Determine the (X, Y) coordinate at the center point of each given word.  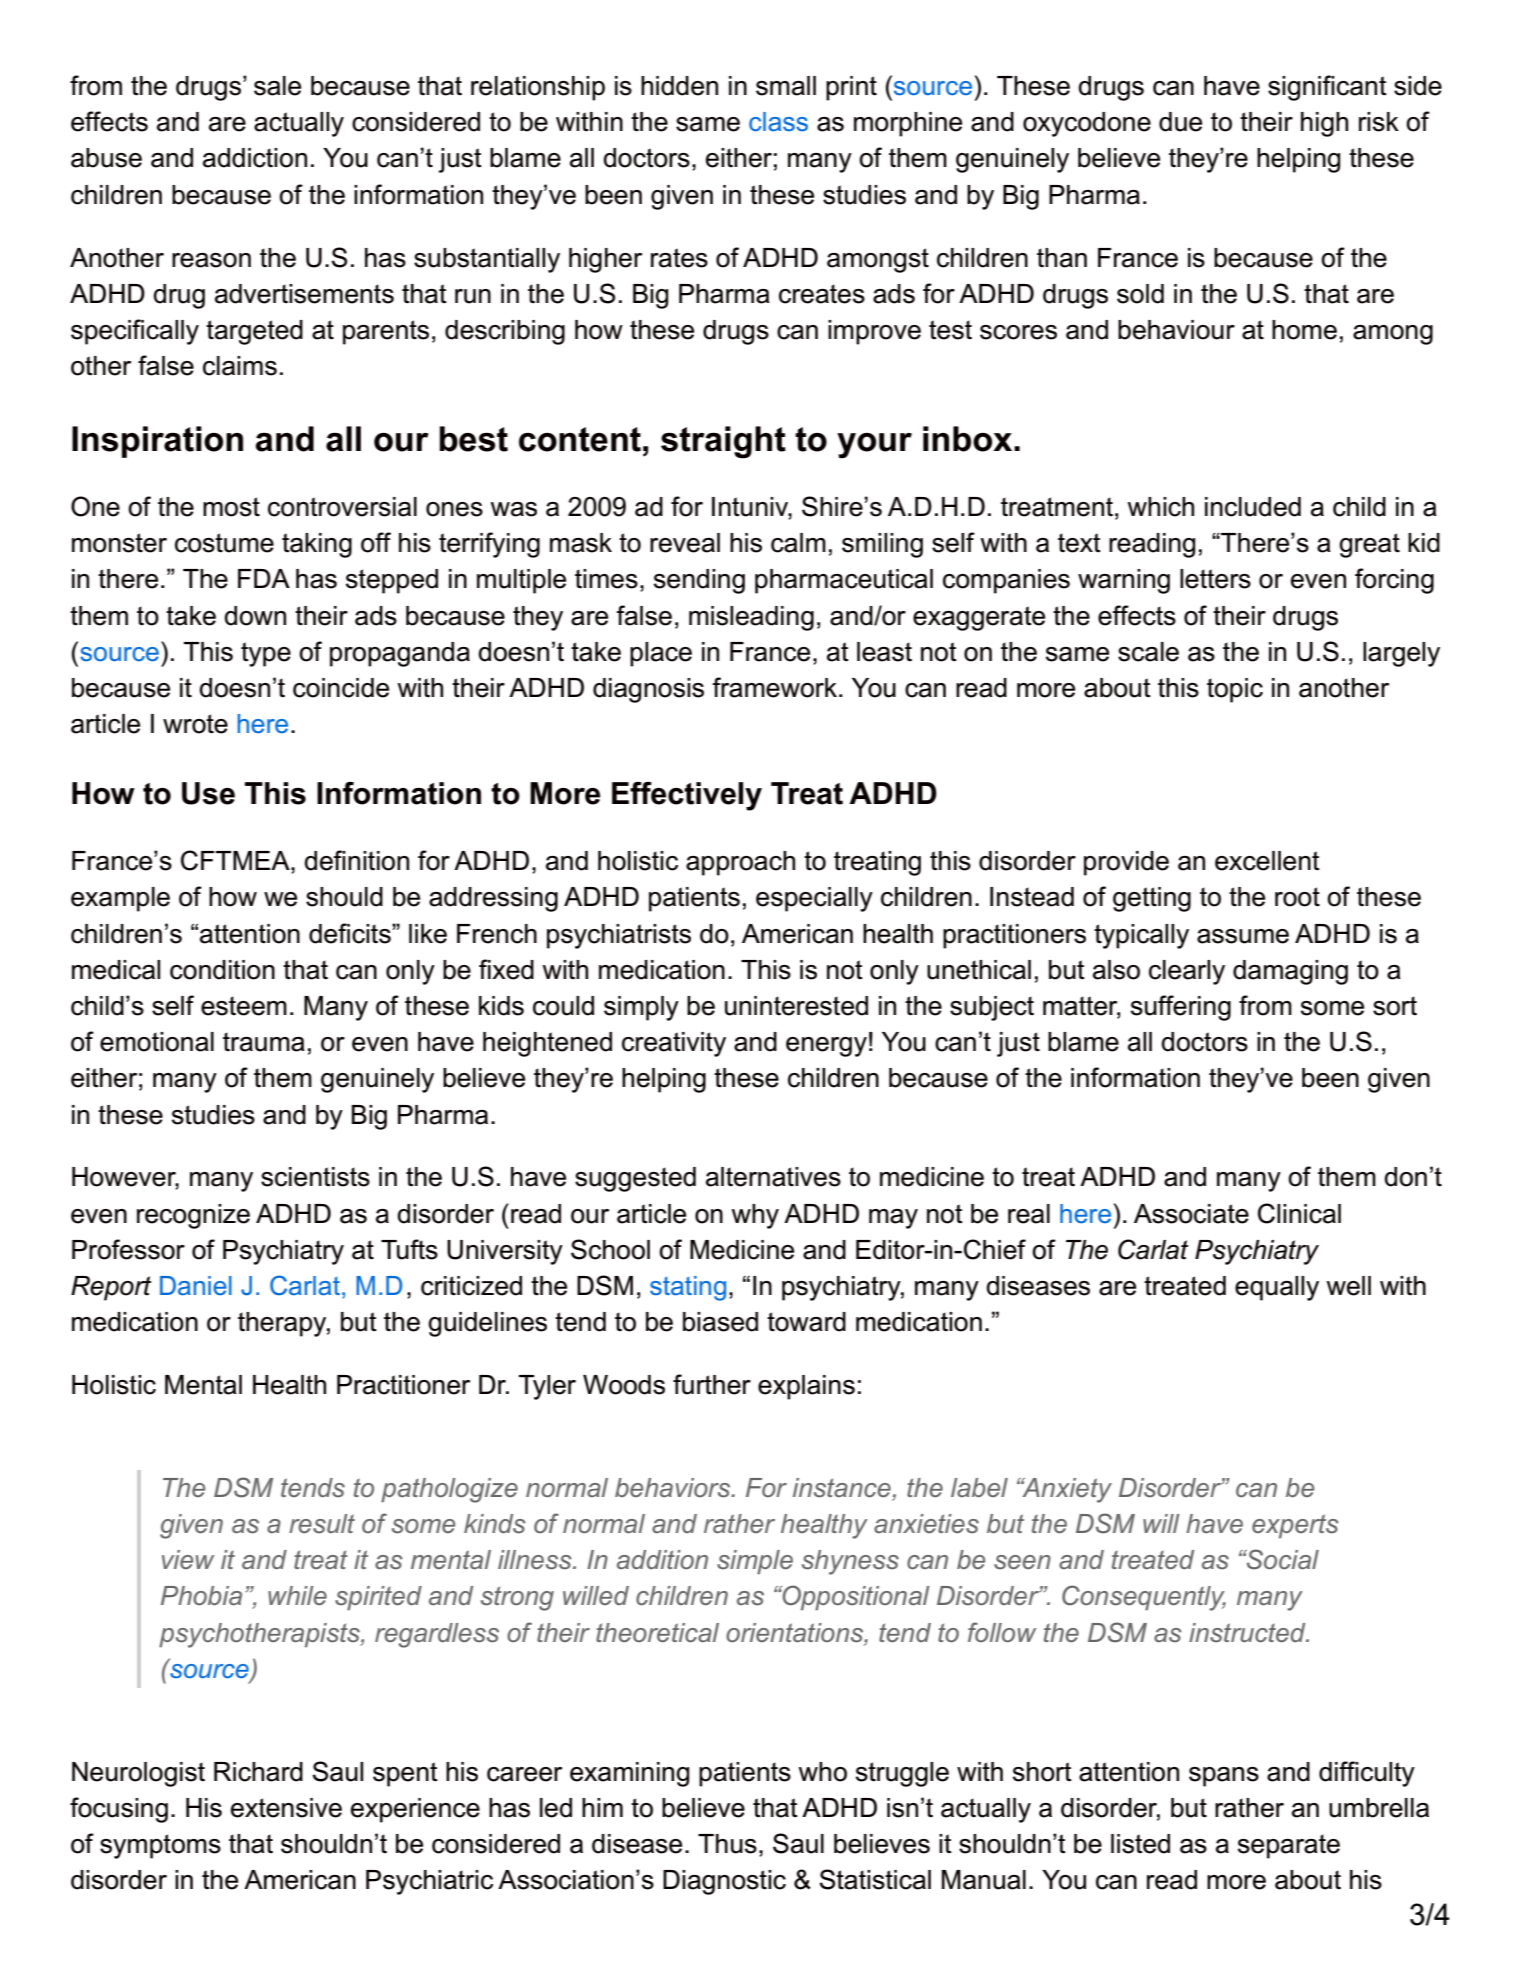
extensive (286, 1808)
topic (1235, 690)
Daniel (196, 1285)
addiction (255, 158)
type (266, 654)
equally (1277, 1288)
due (1180, 122)
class (778, 121)
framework (774, 687)
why (755, 1216)
